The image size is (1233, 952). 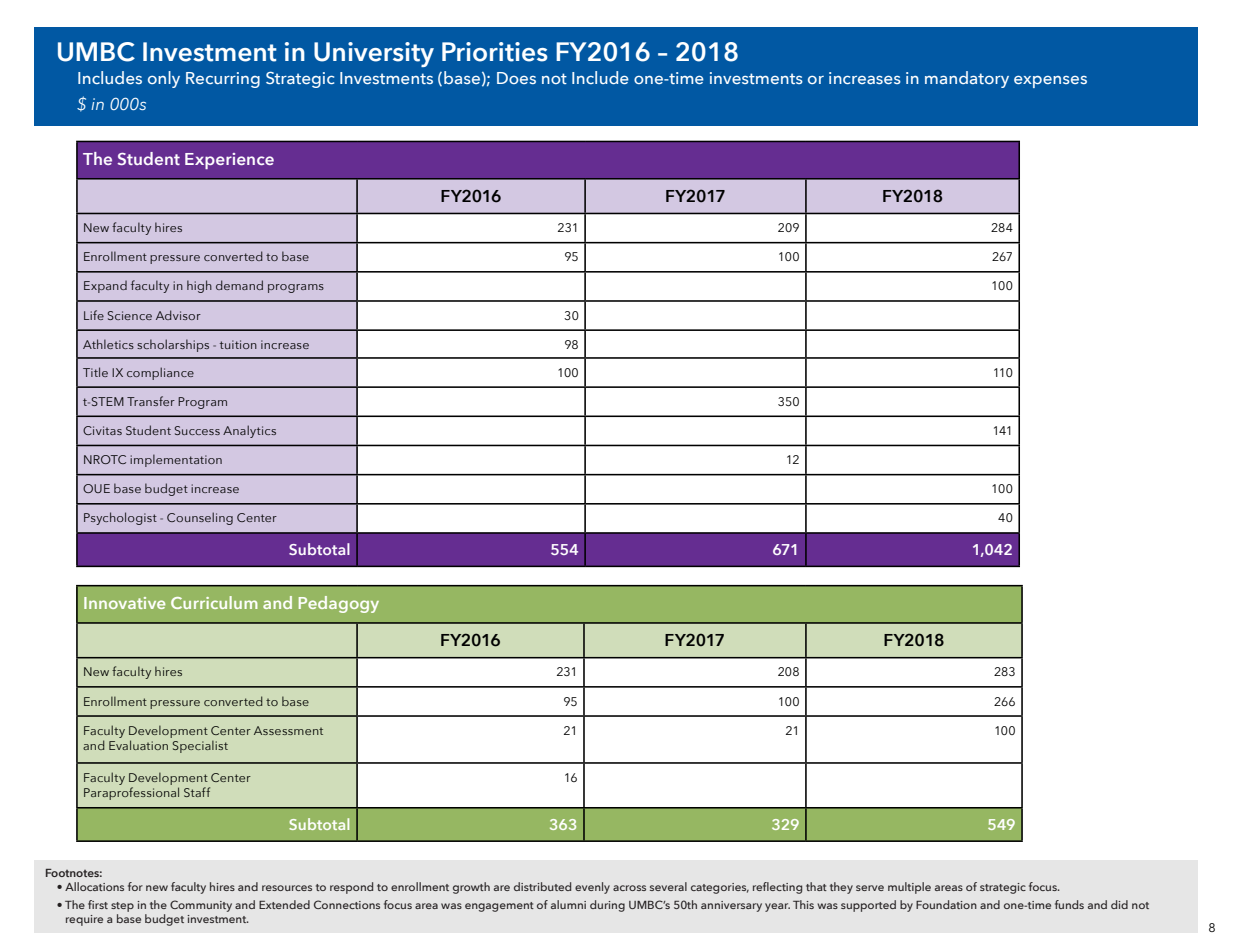 I want to click on Does, so click(x=516, y=78).
